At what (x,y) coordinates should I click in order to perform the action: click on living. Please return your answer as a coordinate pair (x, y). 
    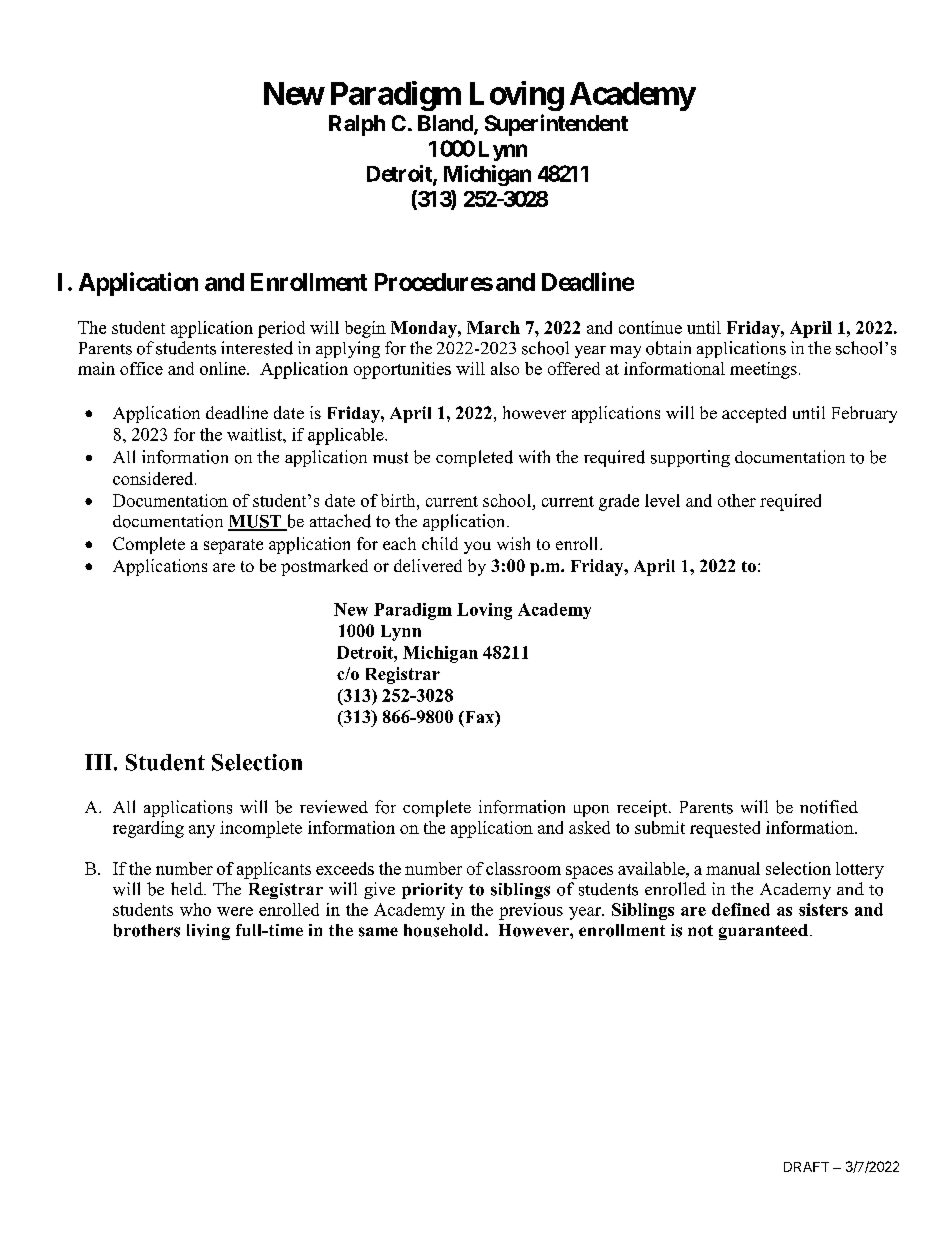
    Looking at the image, I should click on (208, 932).
